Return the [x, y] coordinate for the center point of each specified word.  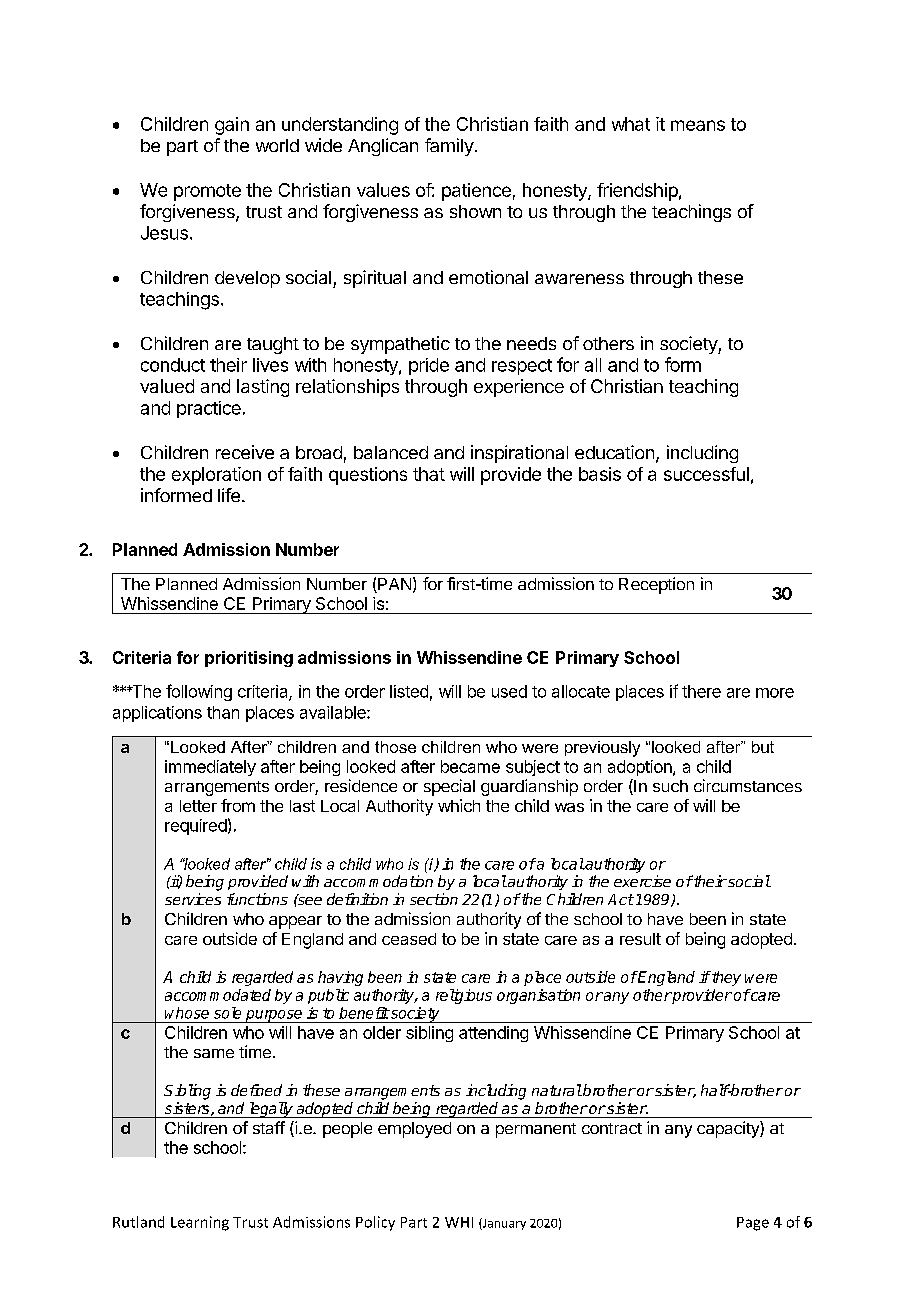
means [698, 125]
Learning [200, 1223]
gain [232, 126]
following [199, 692]
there [701, 691]
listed [409, 691]
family [449, 147]
